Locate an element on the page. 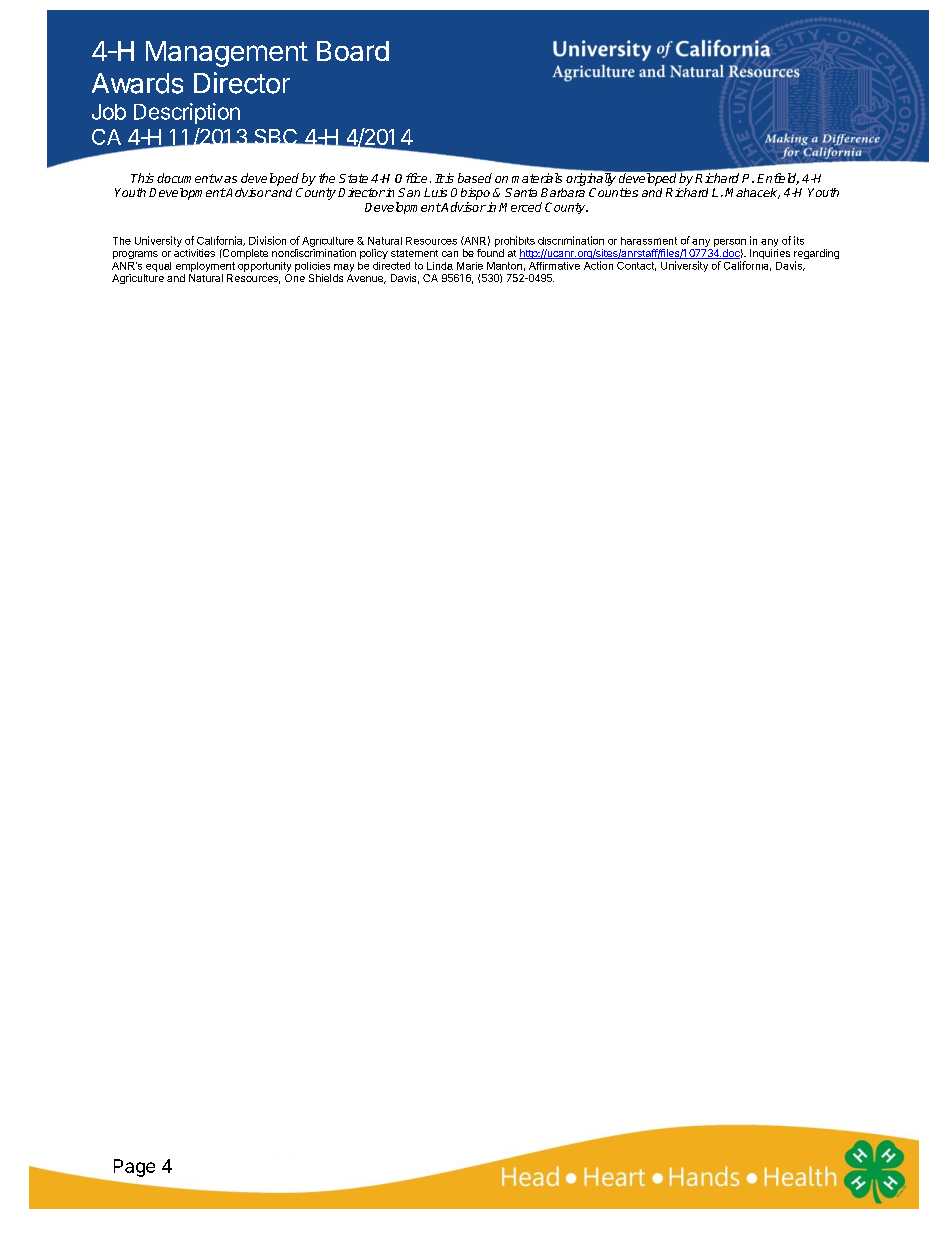 The height and width of the image is (1233, 952). Board is located at coordinates (353, 51).
